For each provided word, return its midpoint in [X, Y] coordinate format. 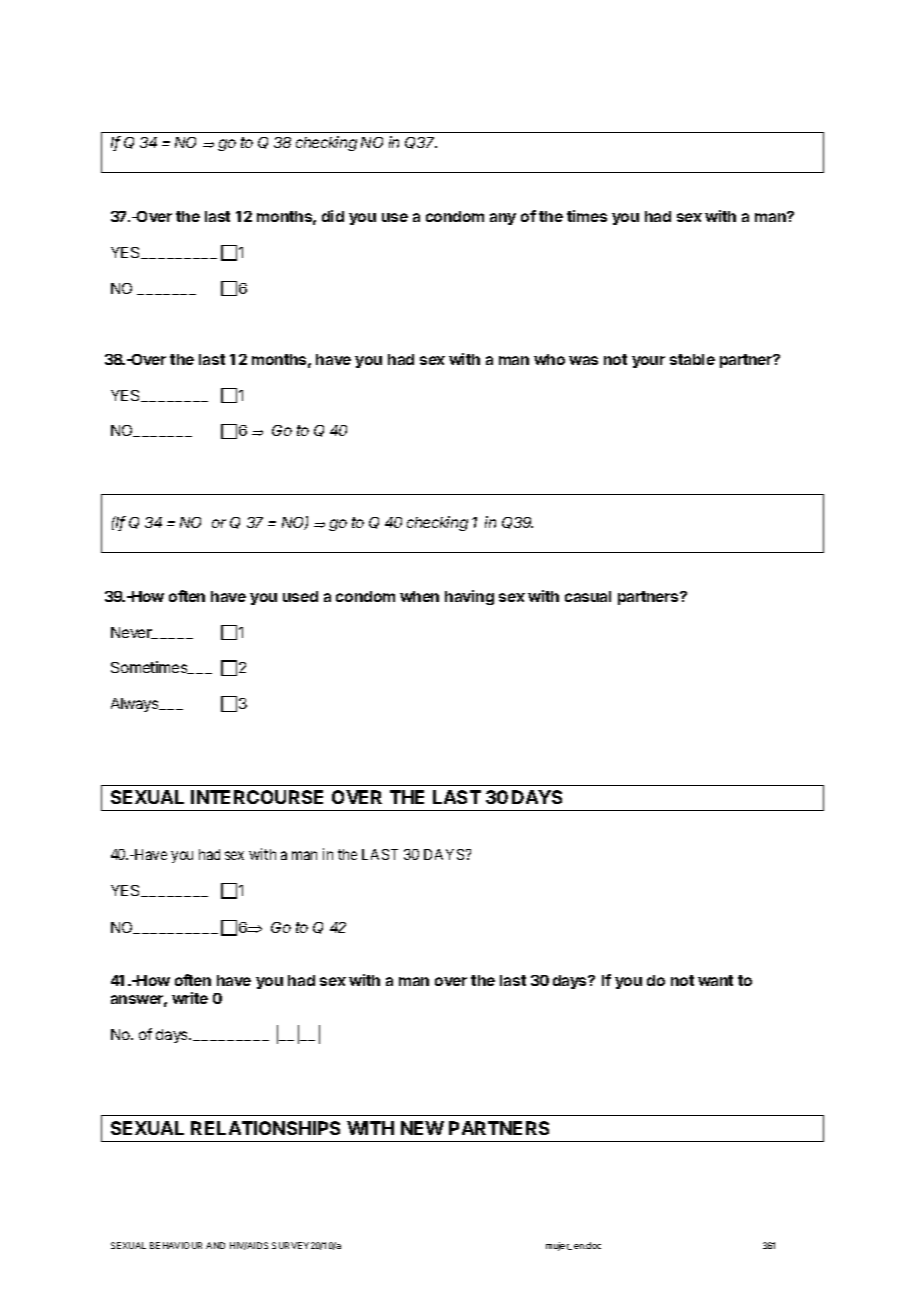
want [715, 980]
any [503, 219]
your [648, 362]
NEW [422, 1128]
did [333, 216]
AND [215, 1245]
